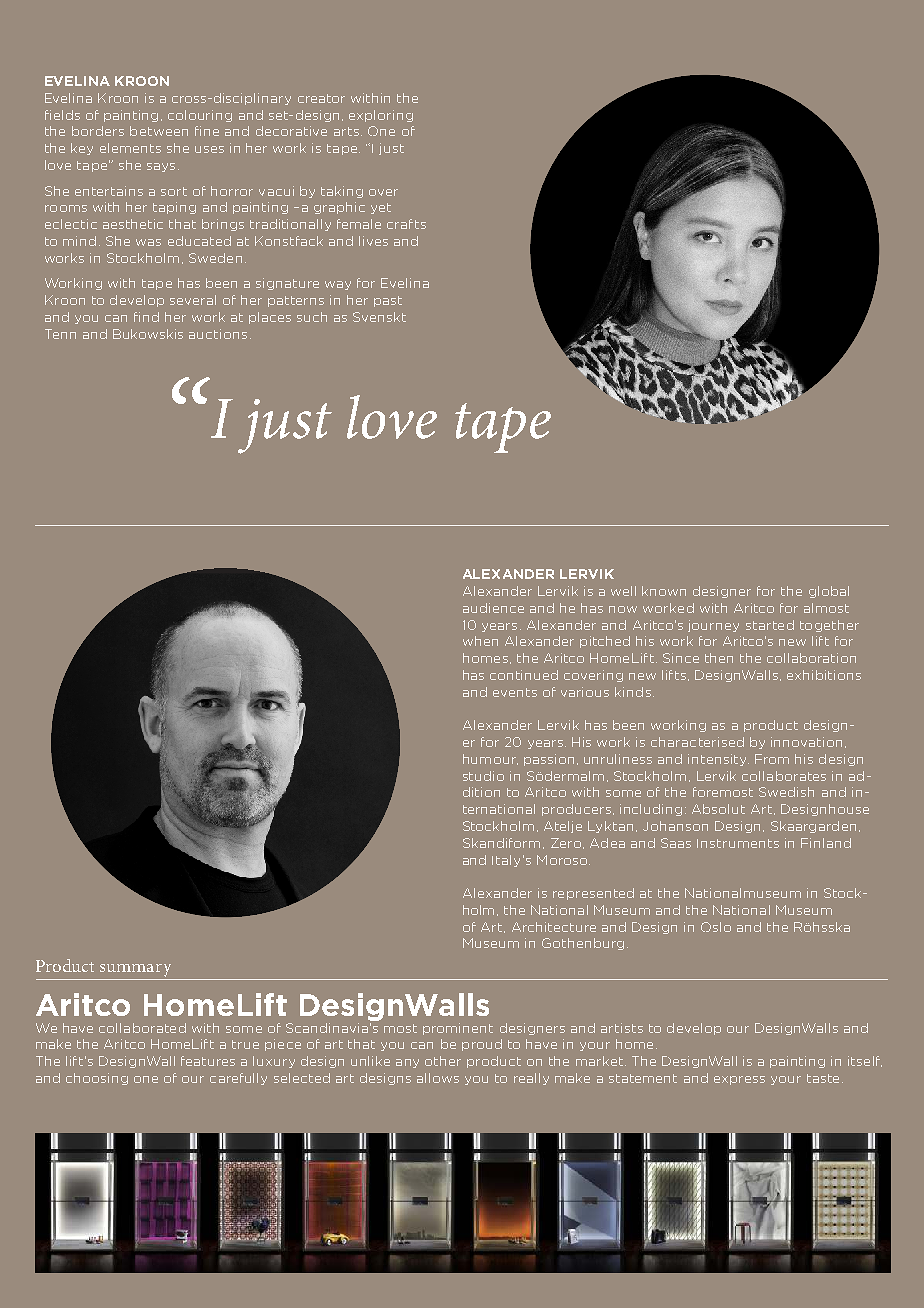 The image size is (924, 1308). Describe the element at coordinates (482, 1045) in the image. I see `proud` at that location.
